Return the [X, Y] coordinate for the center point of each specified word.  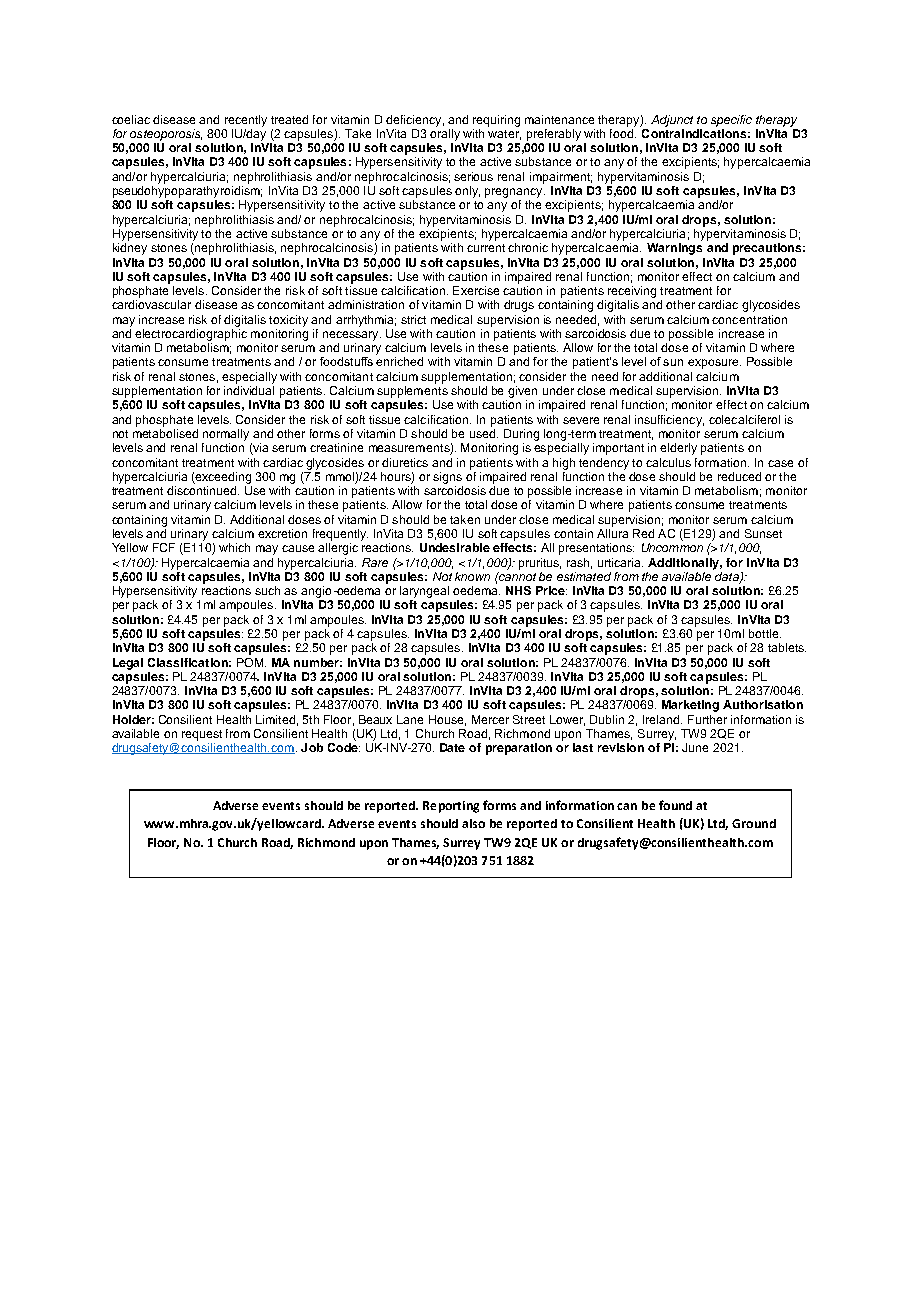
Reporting [451, 807]
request [202, 735]
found [675, 805]
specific [731, 121]
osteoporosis [166, 135]
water [504, 135]
